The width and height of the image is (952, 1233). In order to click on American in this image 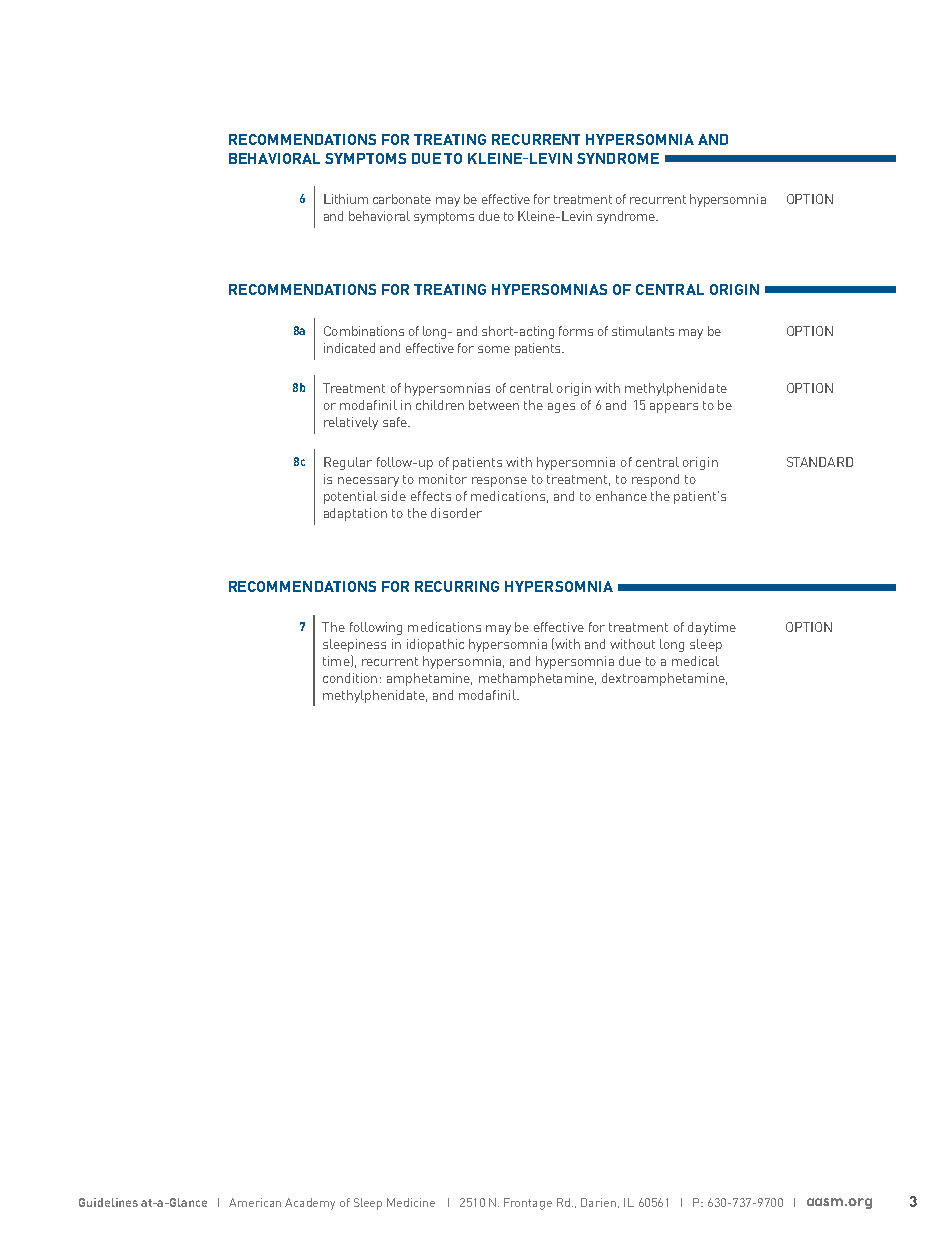, I will do `click(255, 1202)`.
